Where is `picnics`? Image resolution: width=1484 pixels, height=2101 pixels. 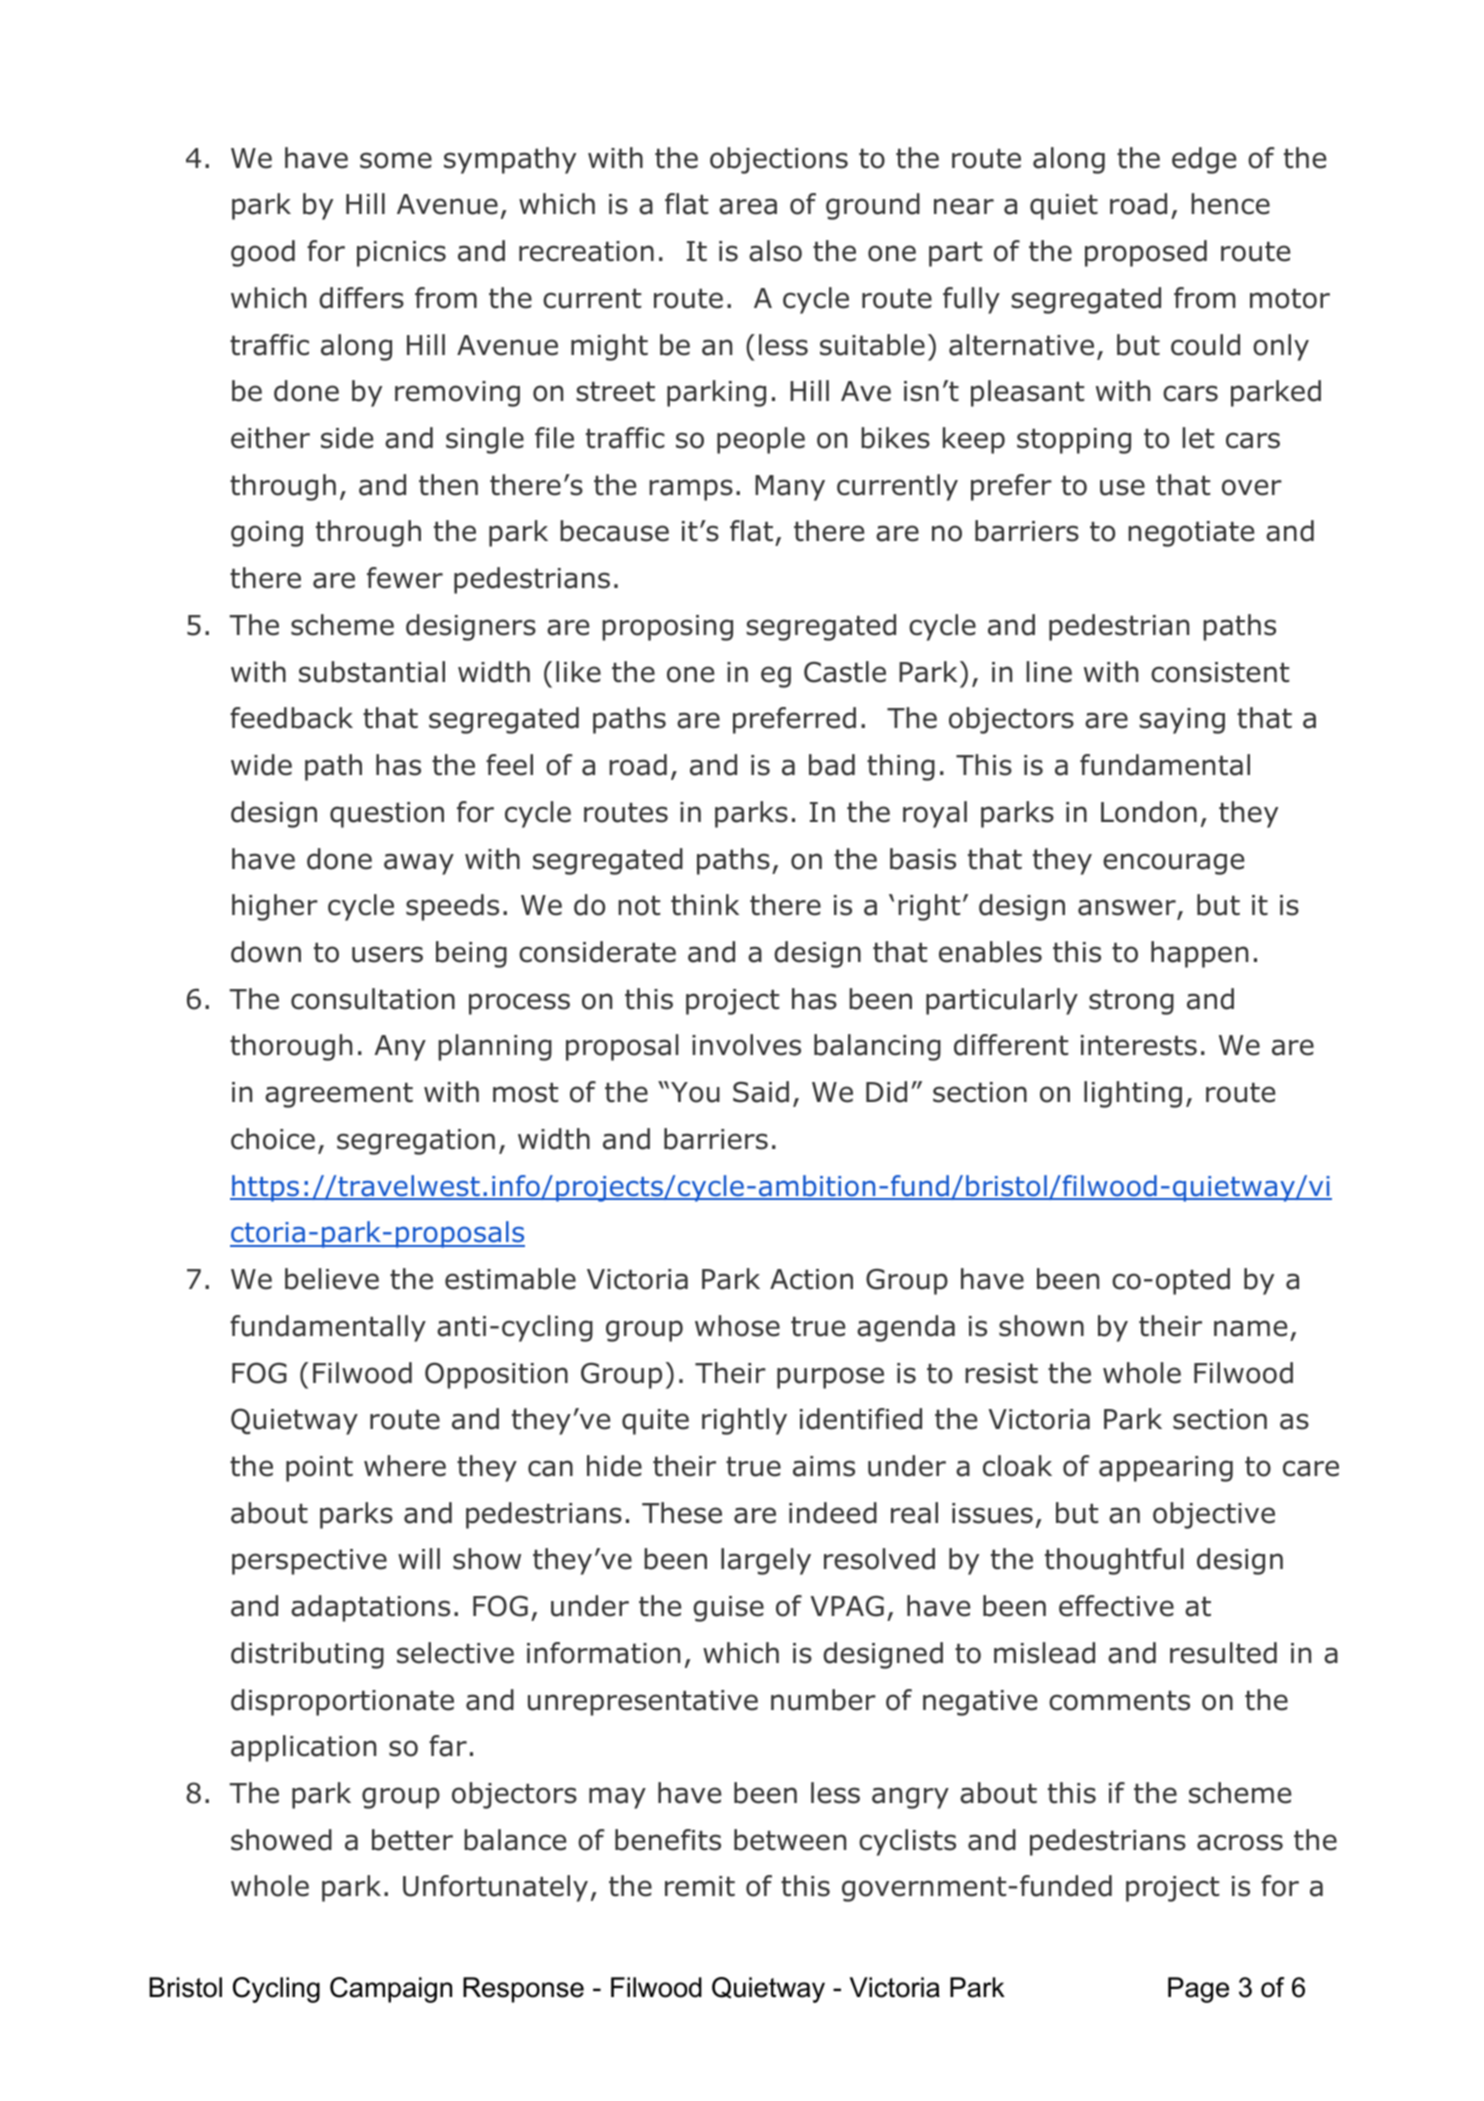
picnics is located at coordinates (401, 254).
